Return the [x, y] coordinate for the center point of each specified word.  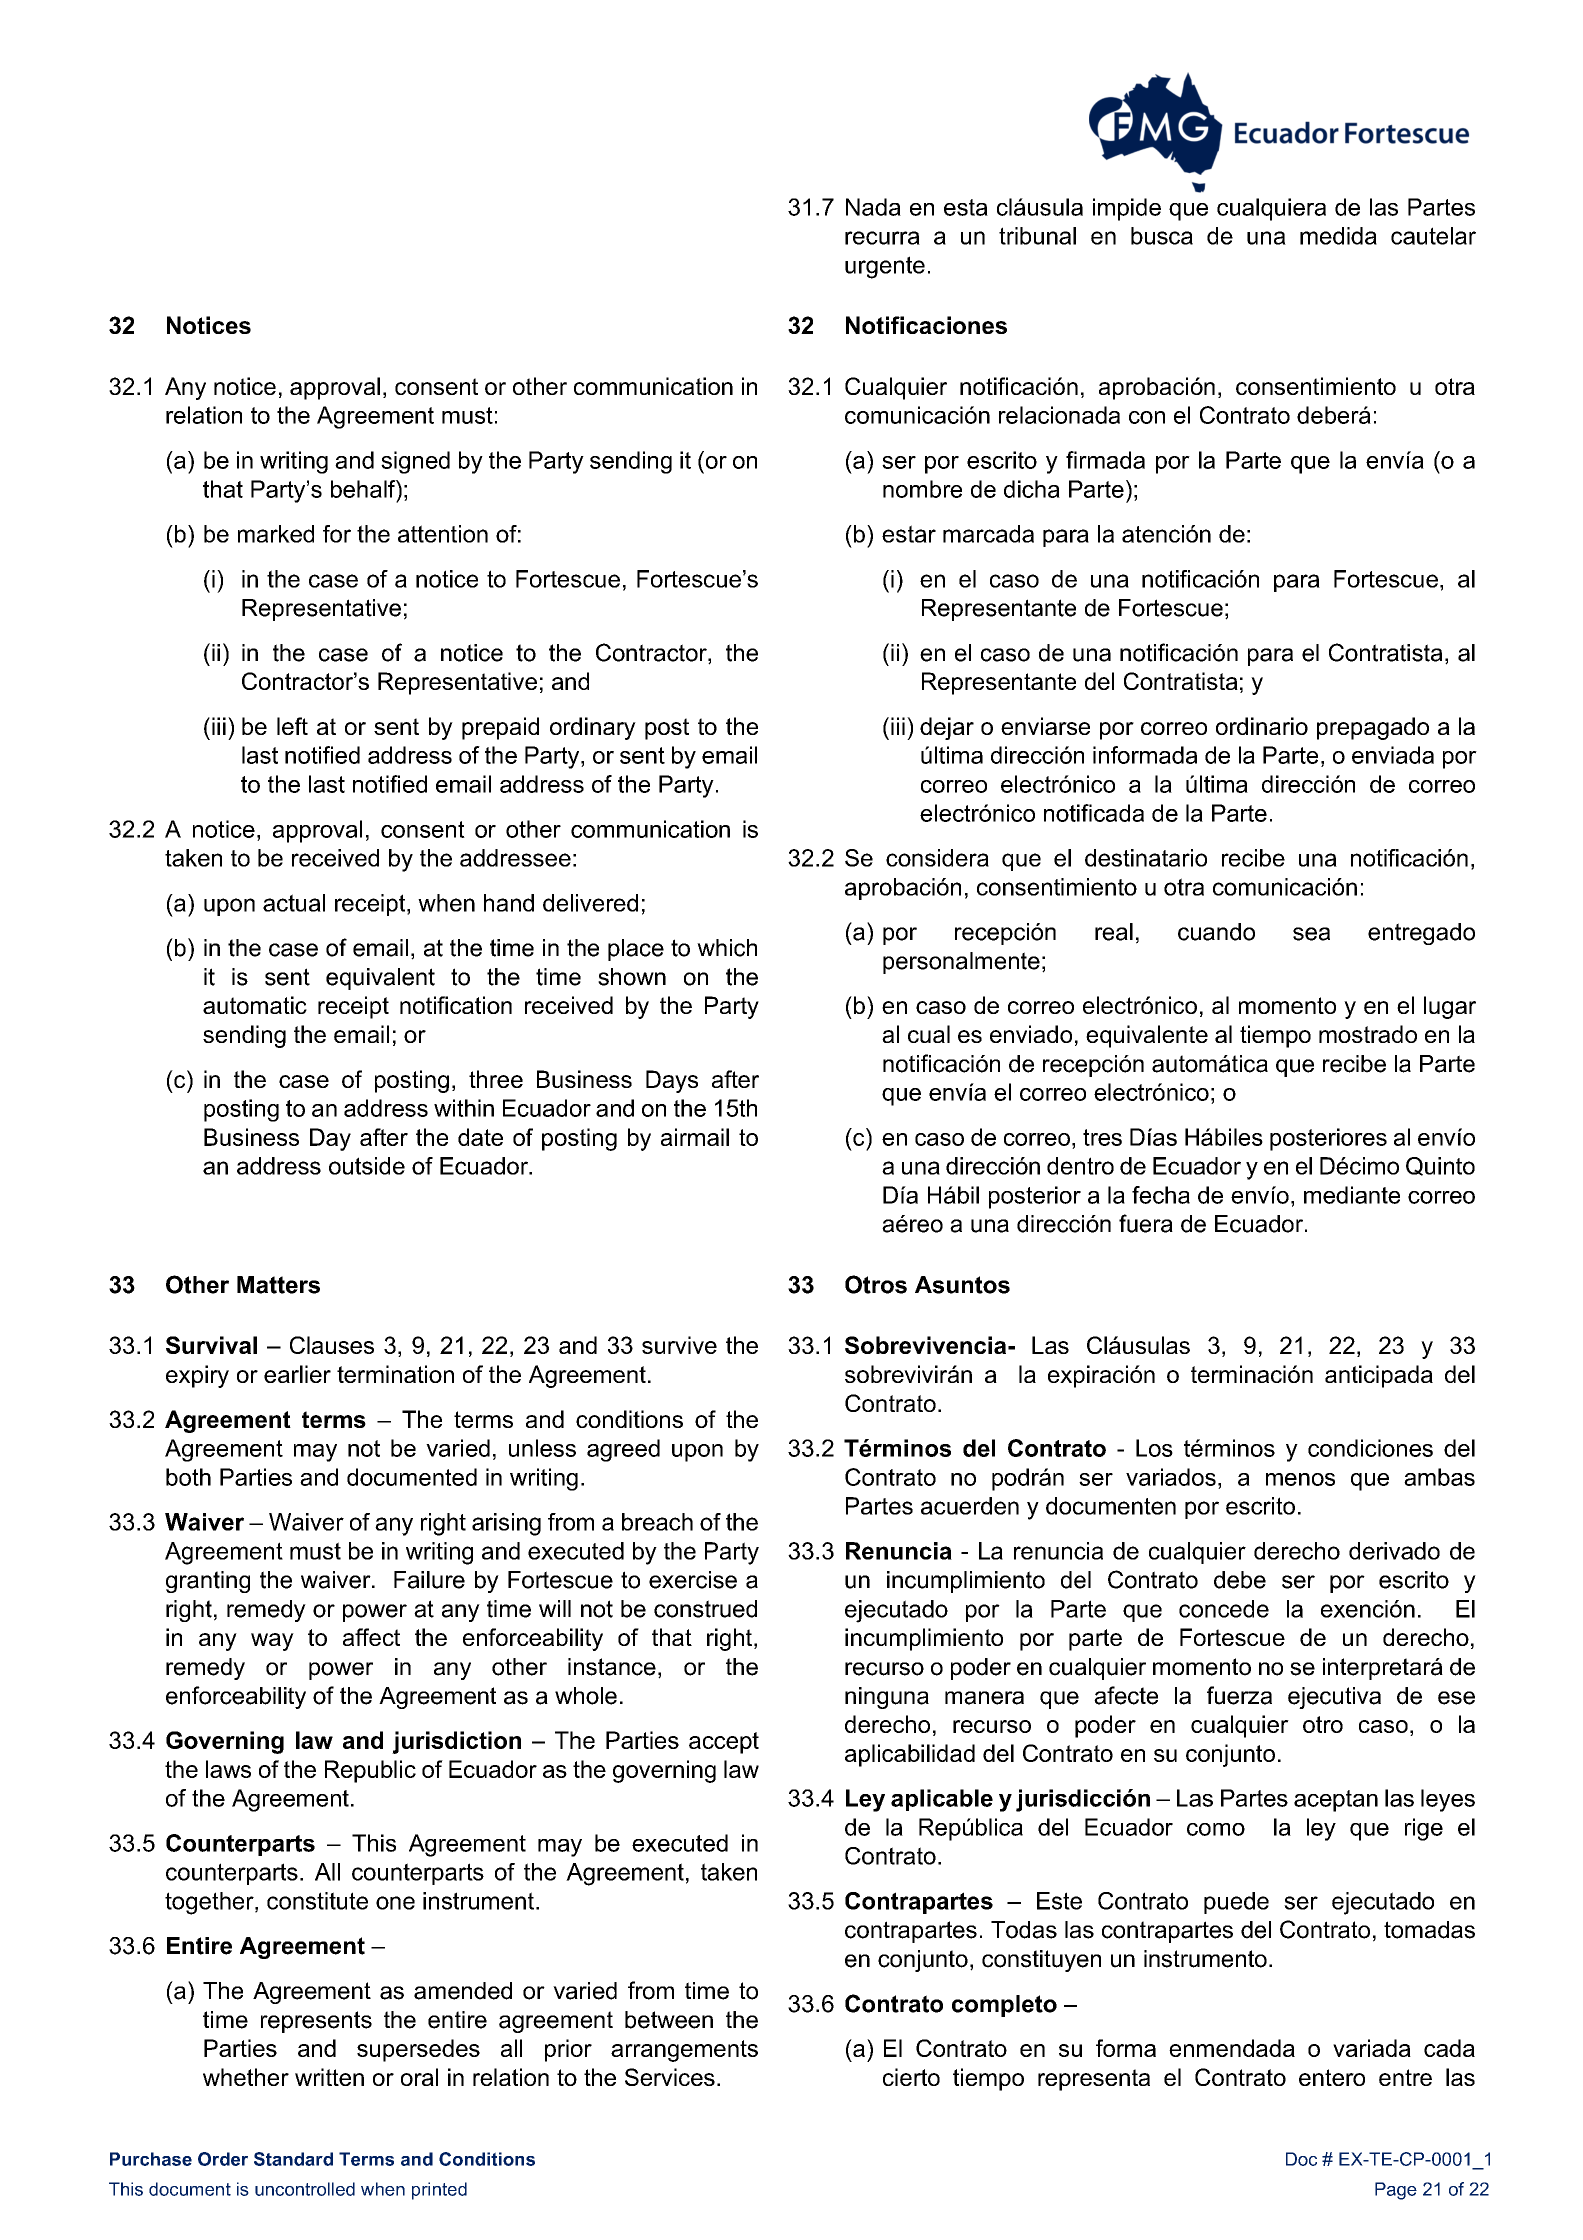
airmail [695, 1137]
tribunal [1037, 236]
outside [367, 1166]
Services [670, 2077]
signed [415, 462]
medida [1338, 236]
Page [1396, 2191]
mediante [1352, 1195]
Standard [293, 2159]
